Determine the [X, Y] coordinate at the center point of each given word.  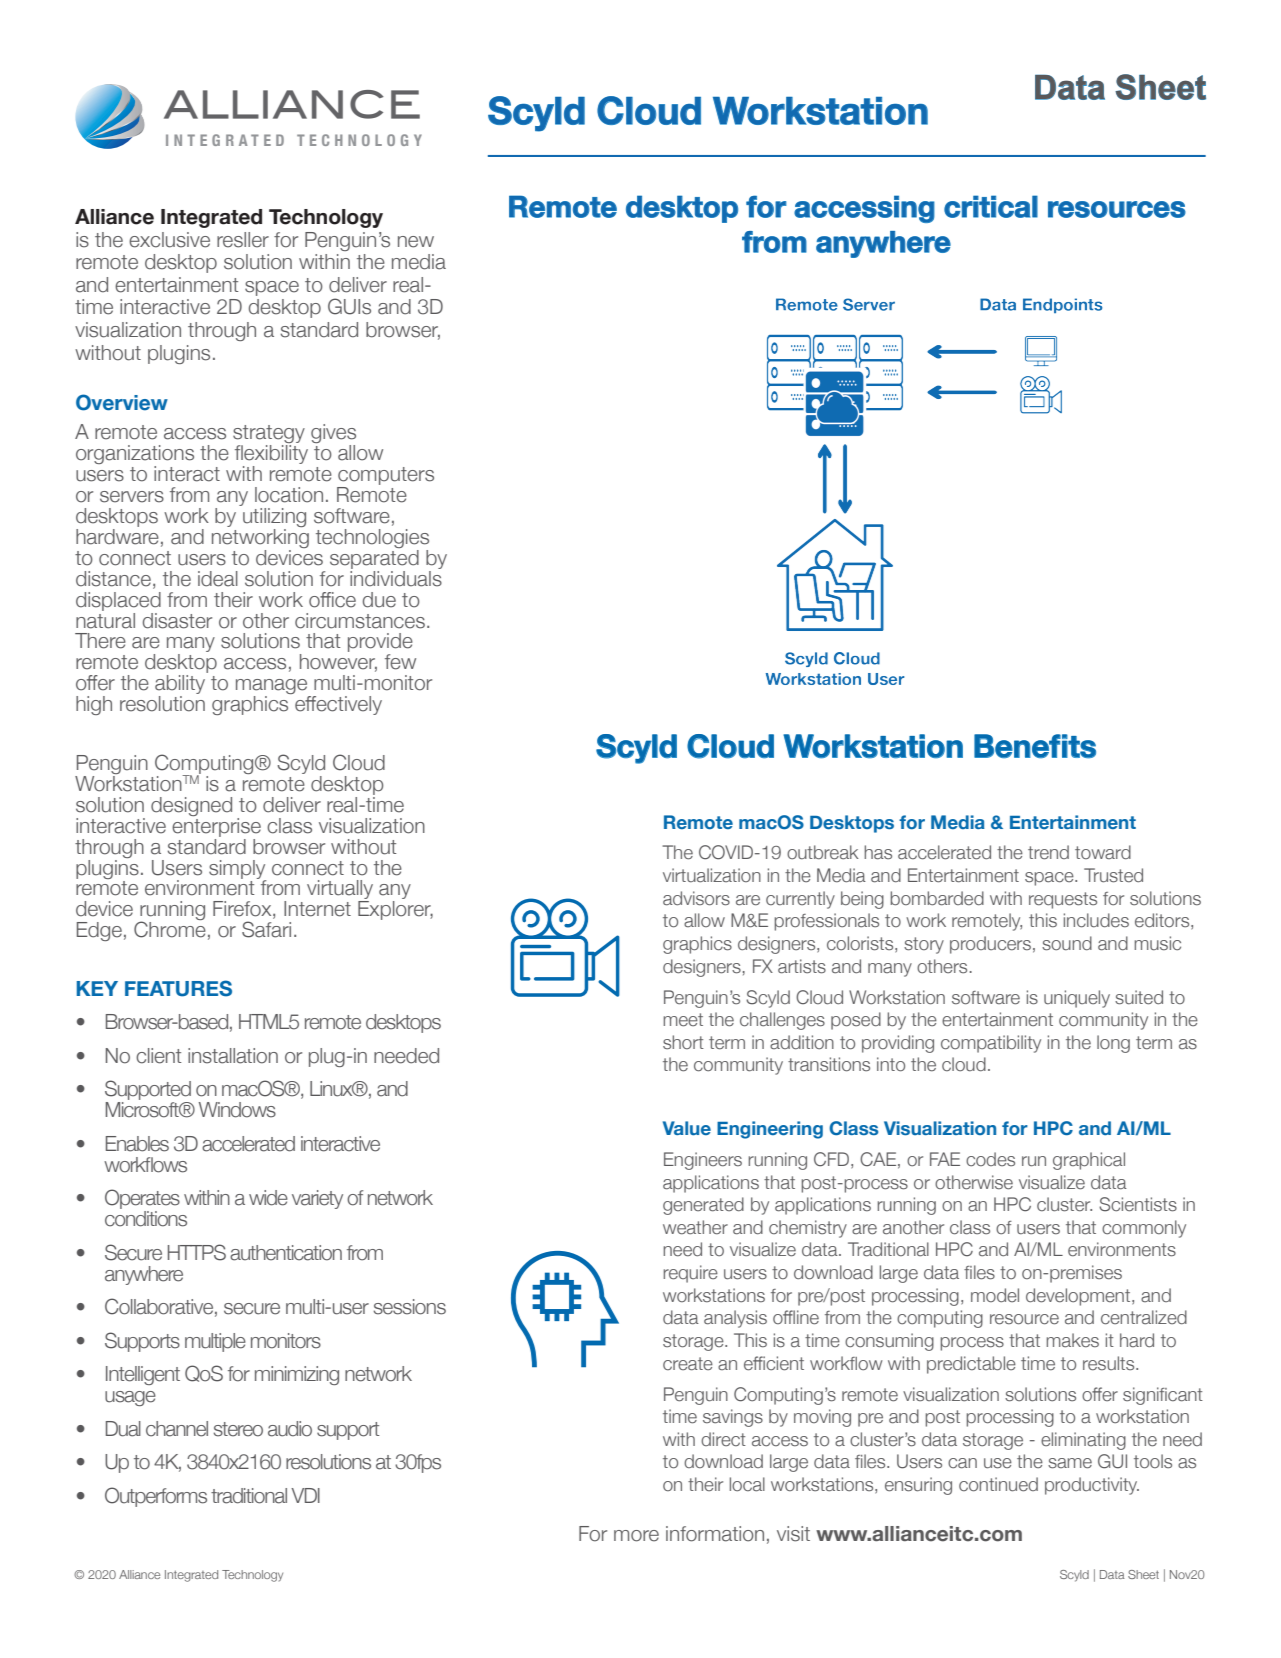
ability [180, 686]
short [683, 1042]
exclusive [169, 240]
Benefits [1035, 746]
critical [991, 206]
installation [233, 1056]
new [416, 242]
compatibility [991, 1044]
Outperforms [156, 1497]
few [400, 662]
